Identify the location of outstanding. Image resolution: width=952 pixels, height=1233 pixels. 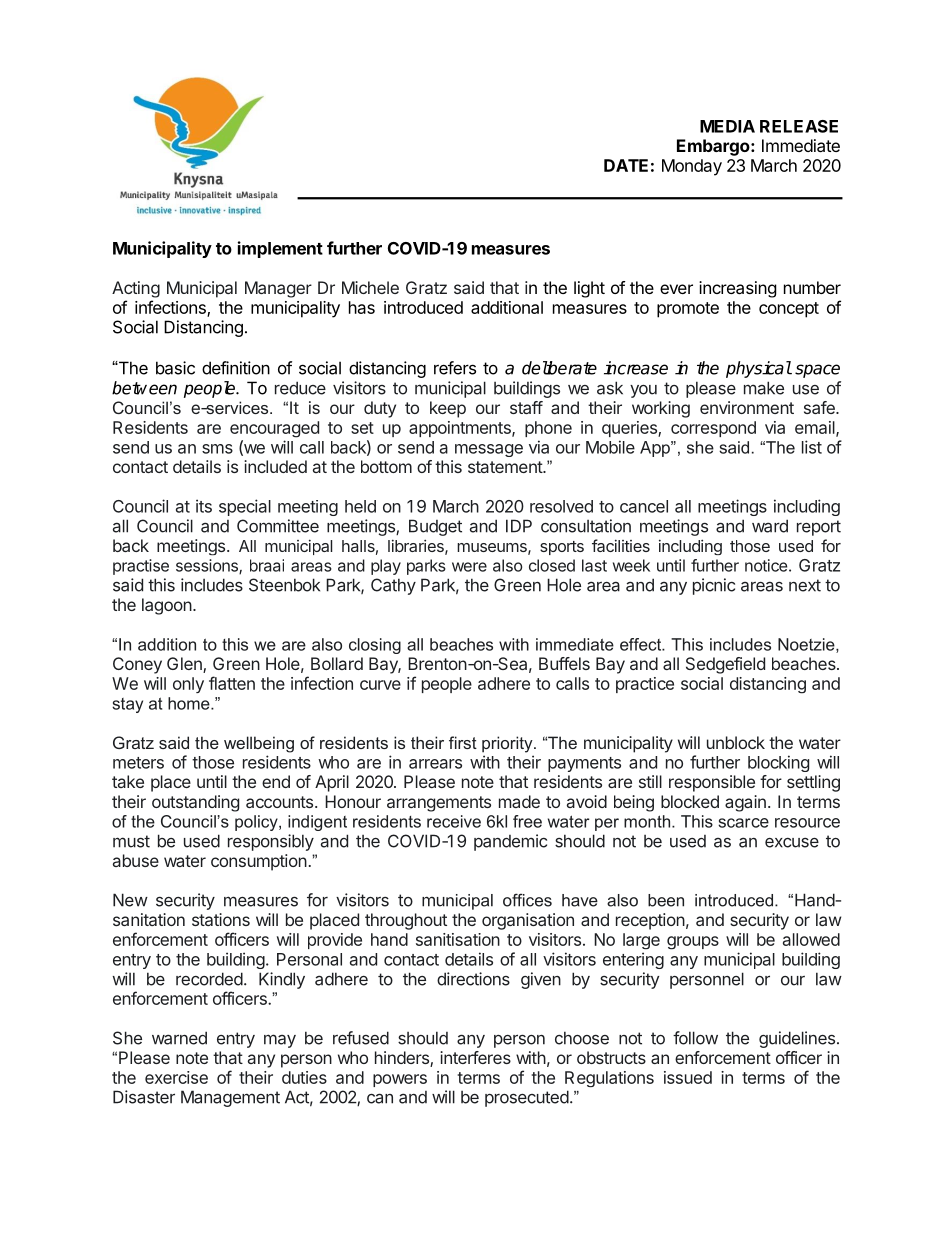
(195, 803).
